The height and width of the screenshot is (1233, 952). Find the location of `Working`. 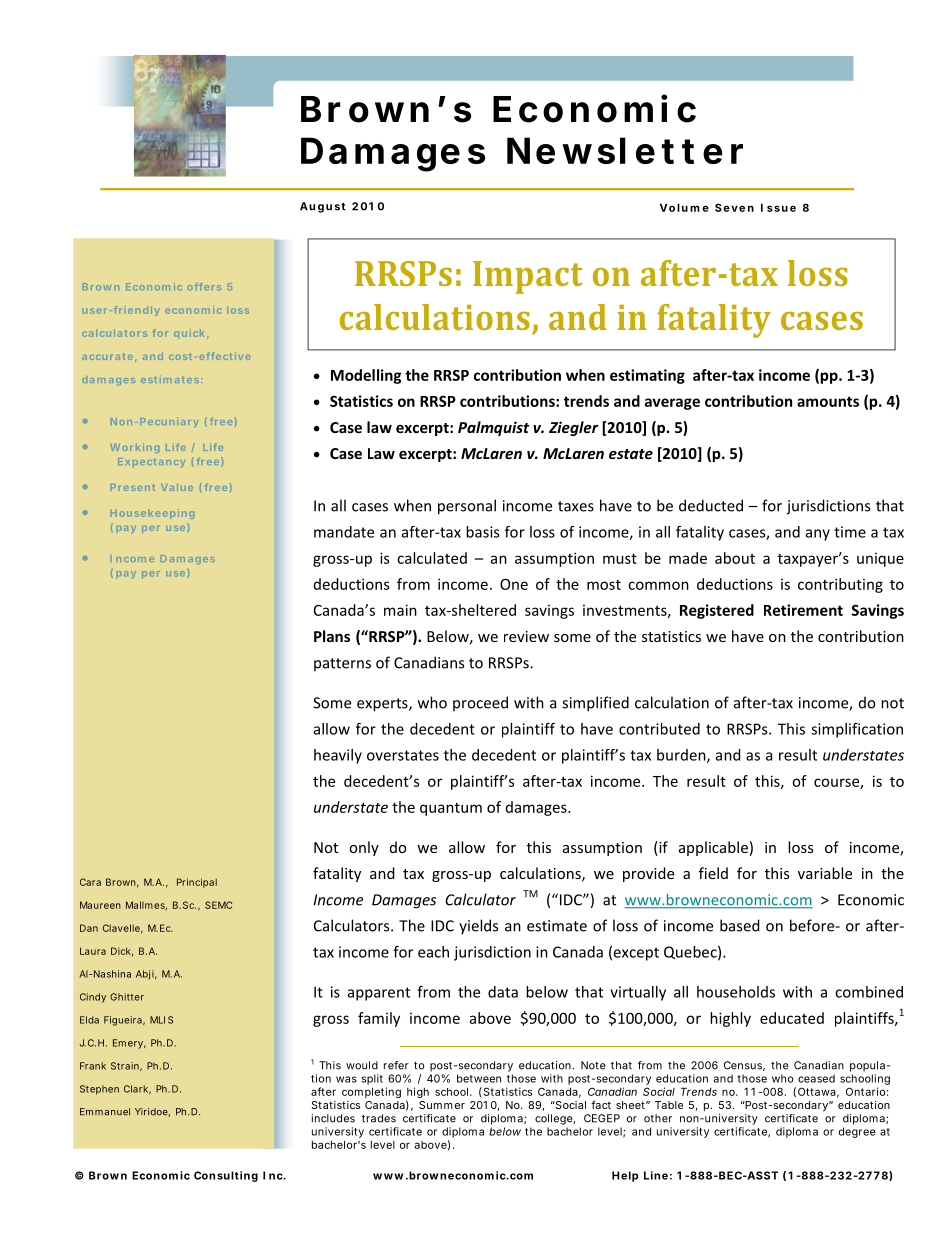

Working is located at coordinates (134, 448).
